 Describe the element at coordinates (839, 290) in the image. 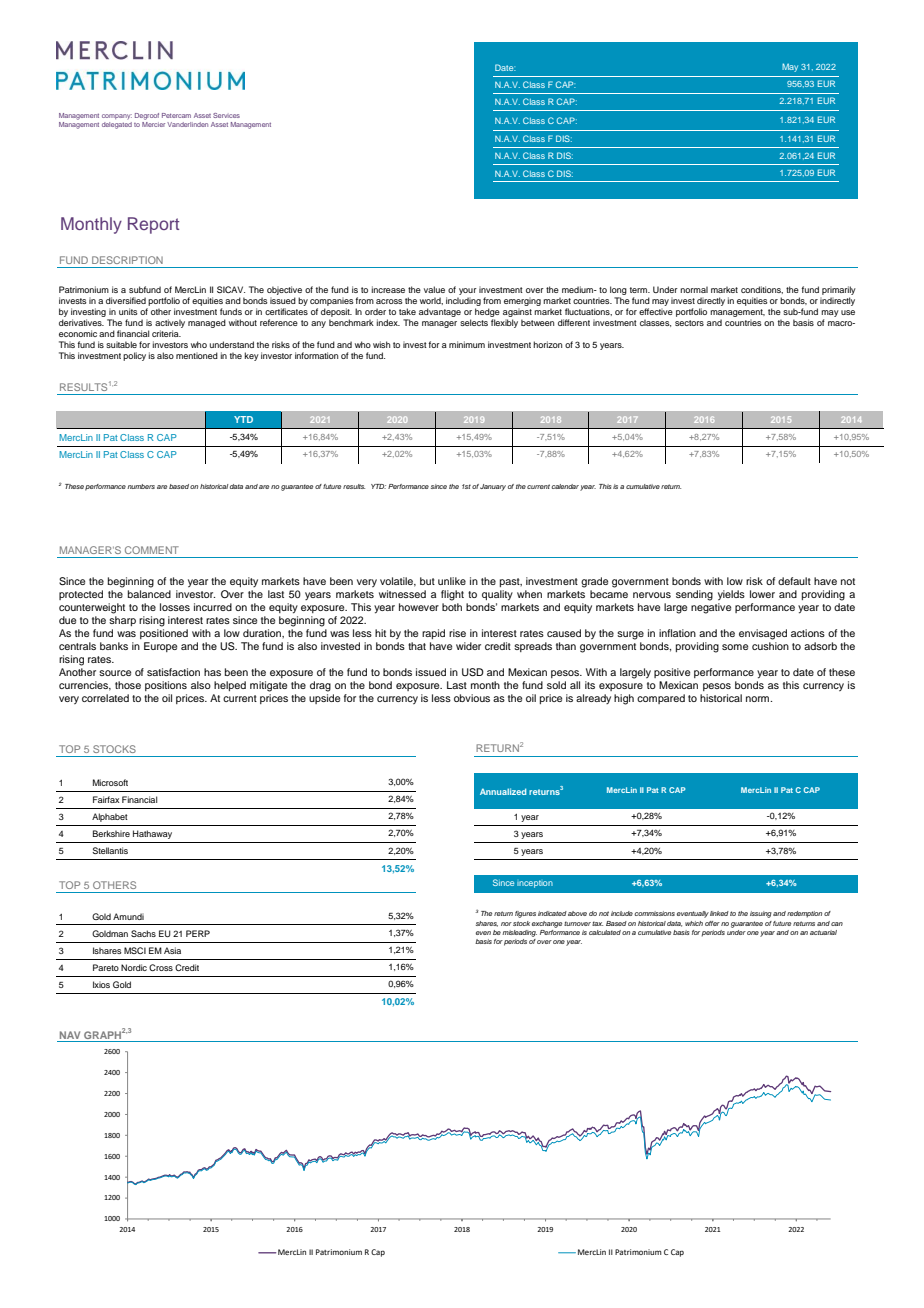

I see `primarily` at that location.
